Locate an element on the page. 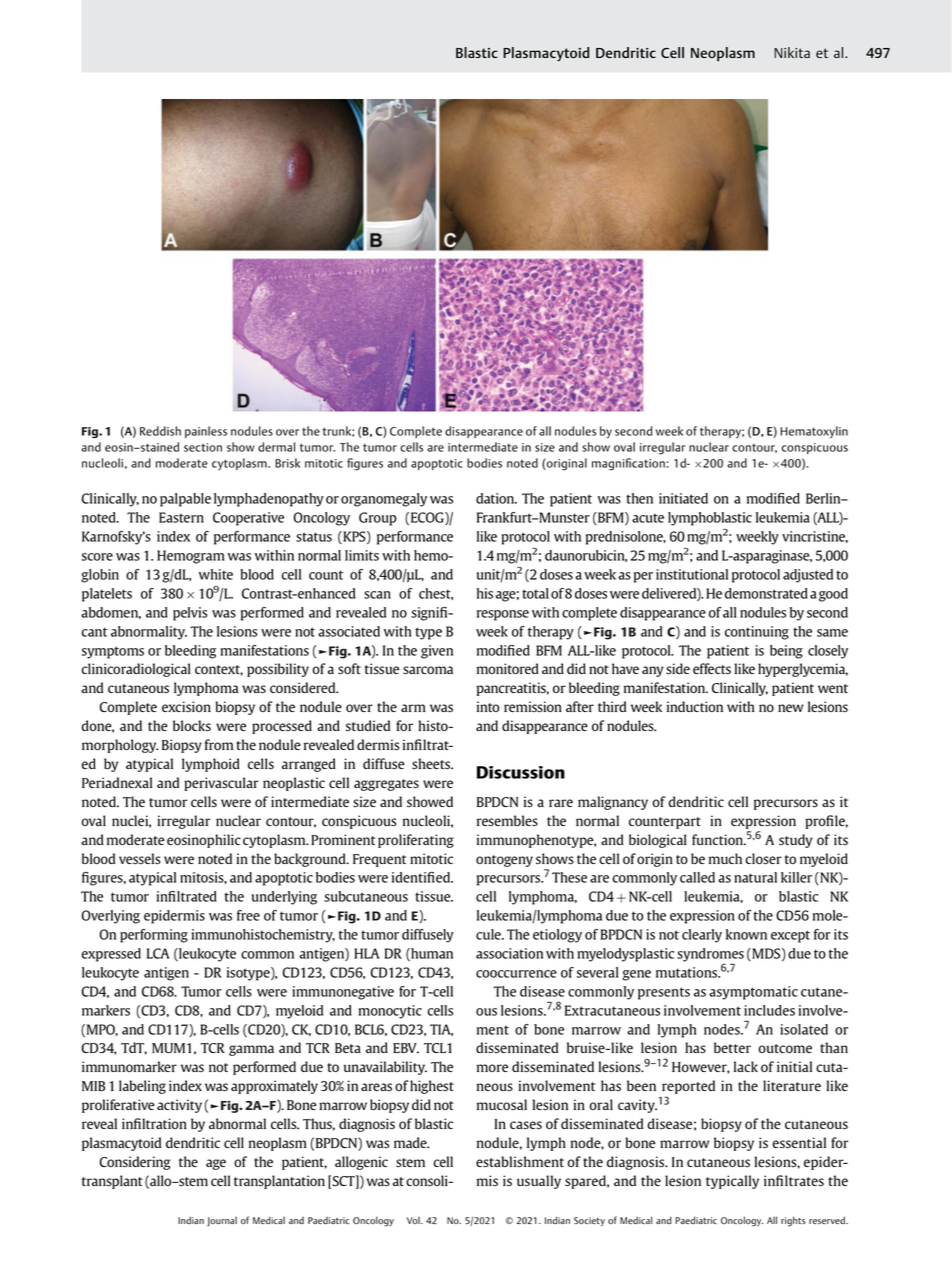 The height and width of the image is (1265, 952). Berlin is located at coordinates (824, 498).
